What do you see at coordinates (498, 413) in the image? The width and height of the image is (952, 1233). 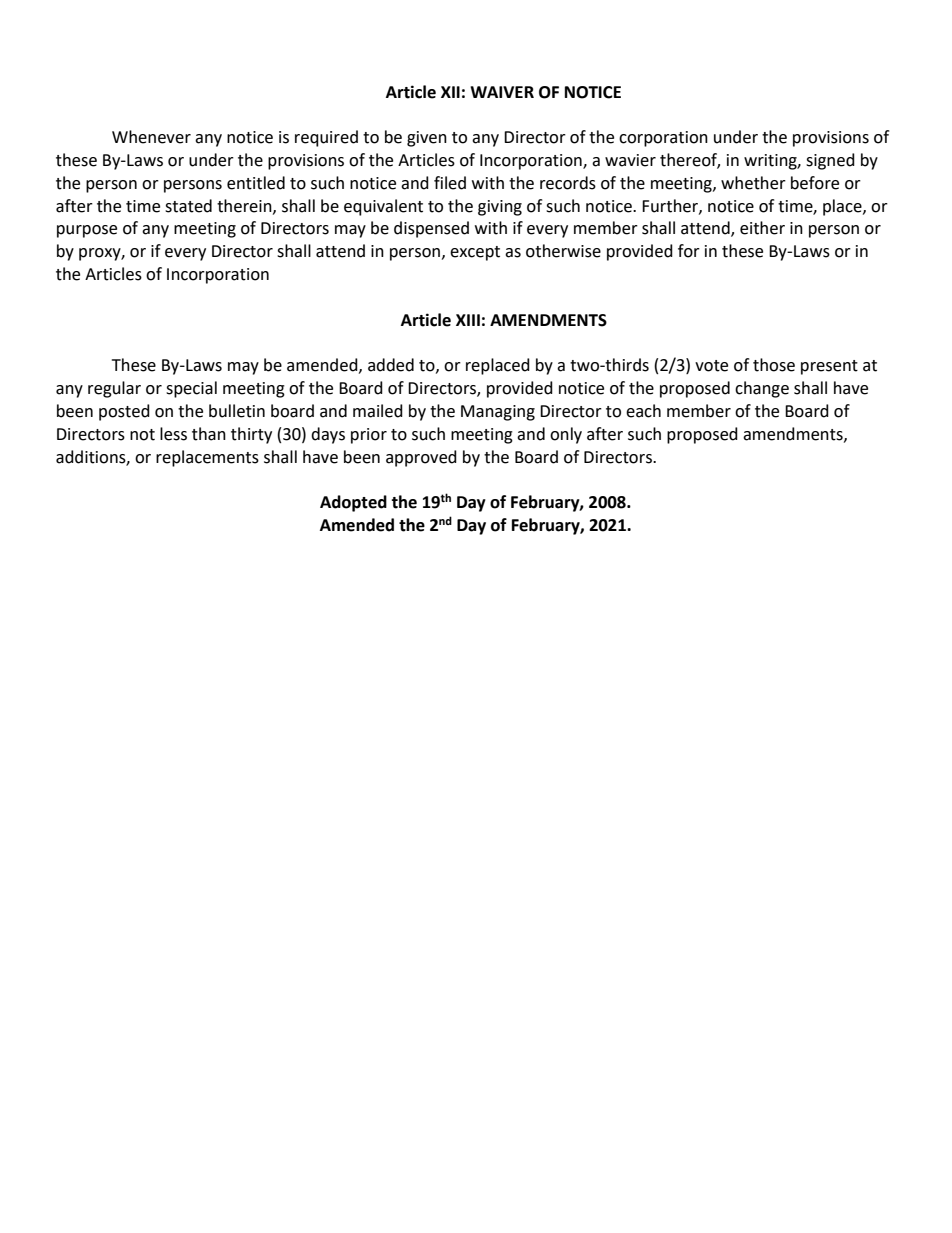 I see `Managing` at bounding box center [498, 413].
